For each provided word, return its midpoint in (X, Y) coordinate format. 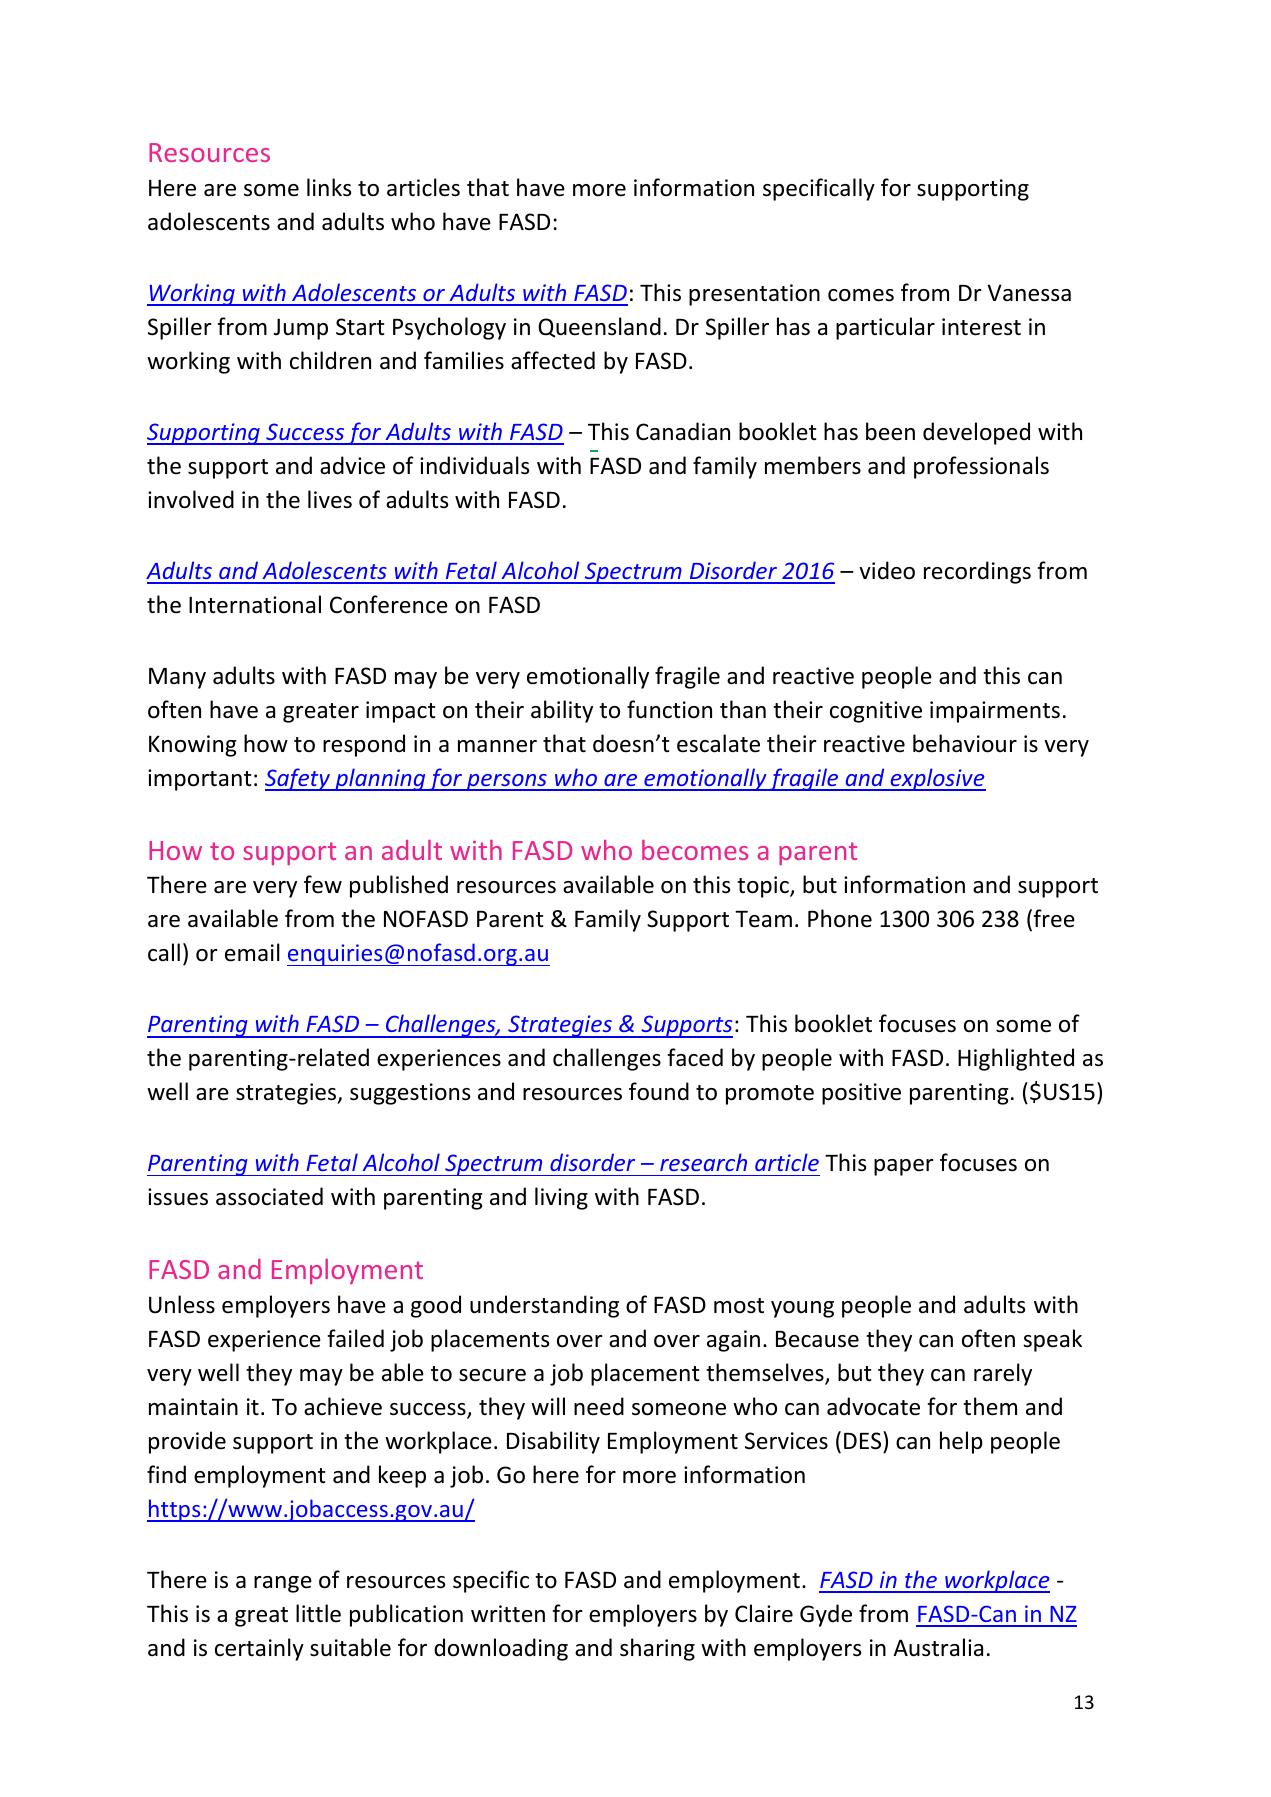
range (283, 1584)
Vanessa (1029, 293)
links (329, 187)
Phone (840, 918)
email (252, 952)
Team (763, 919)
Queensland (599, 327)
